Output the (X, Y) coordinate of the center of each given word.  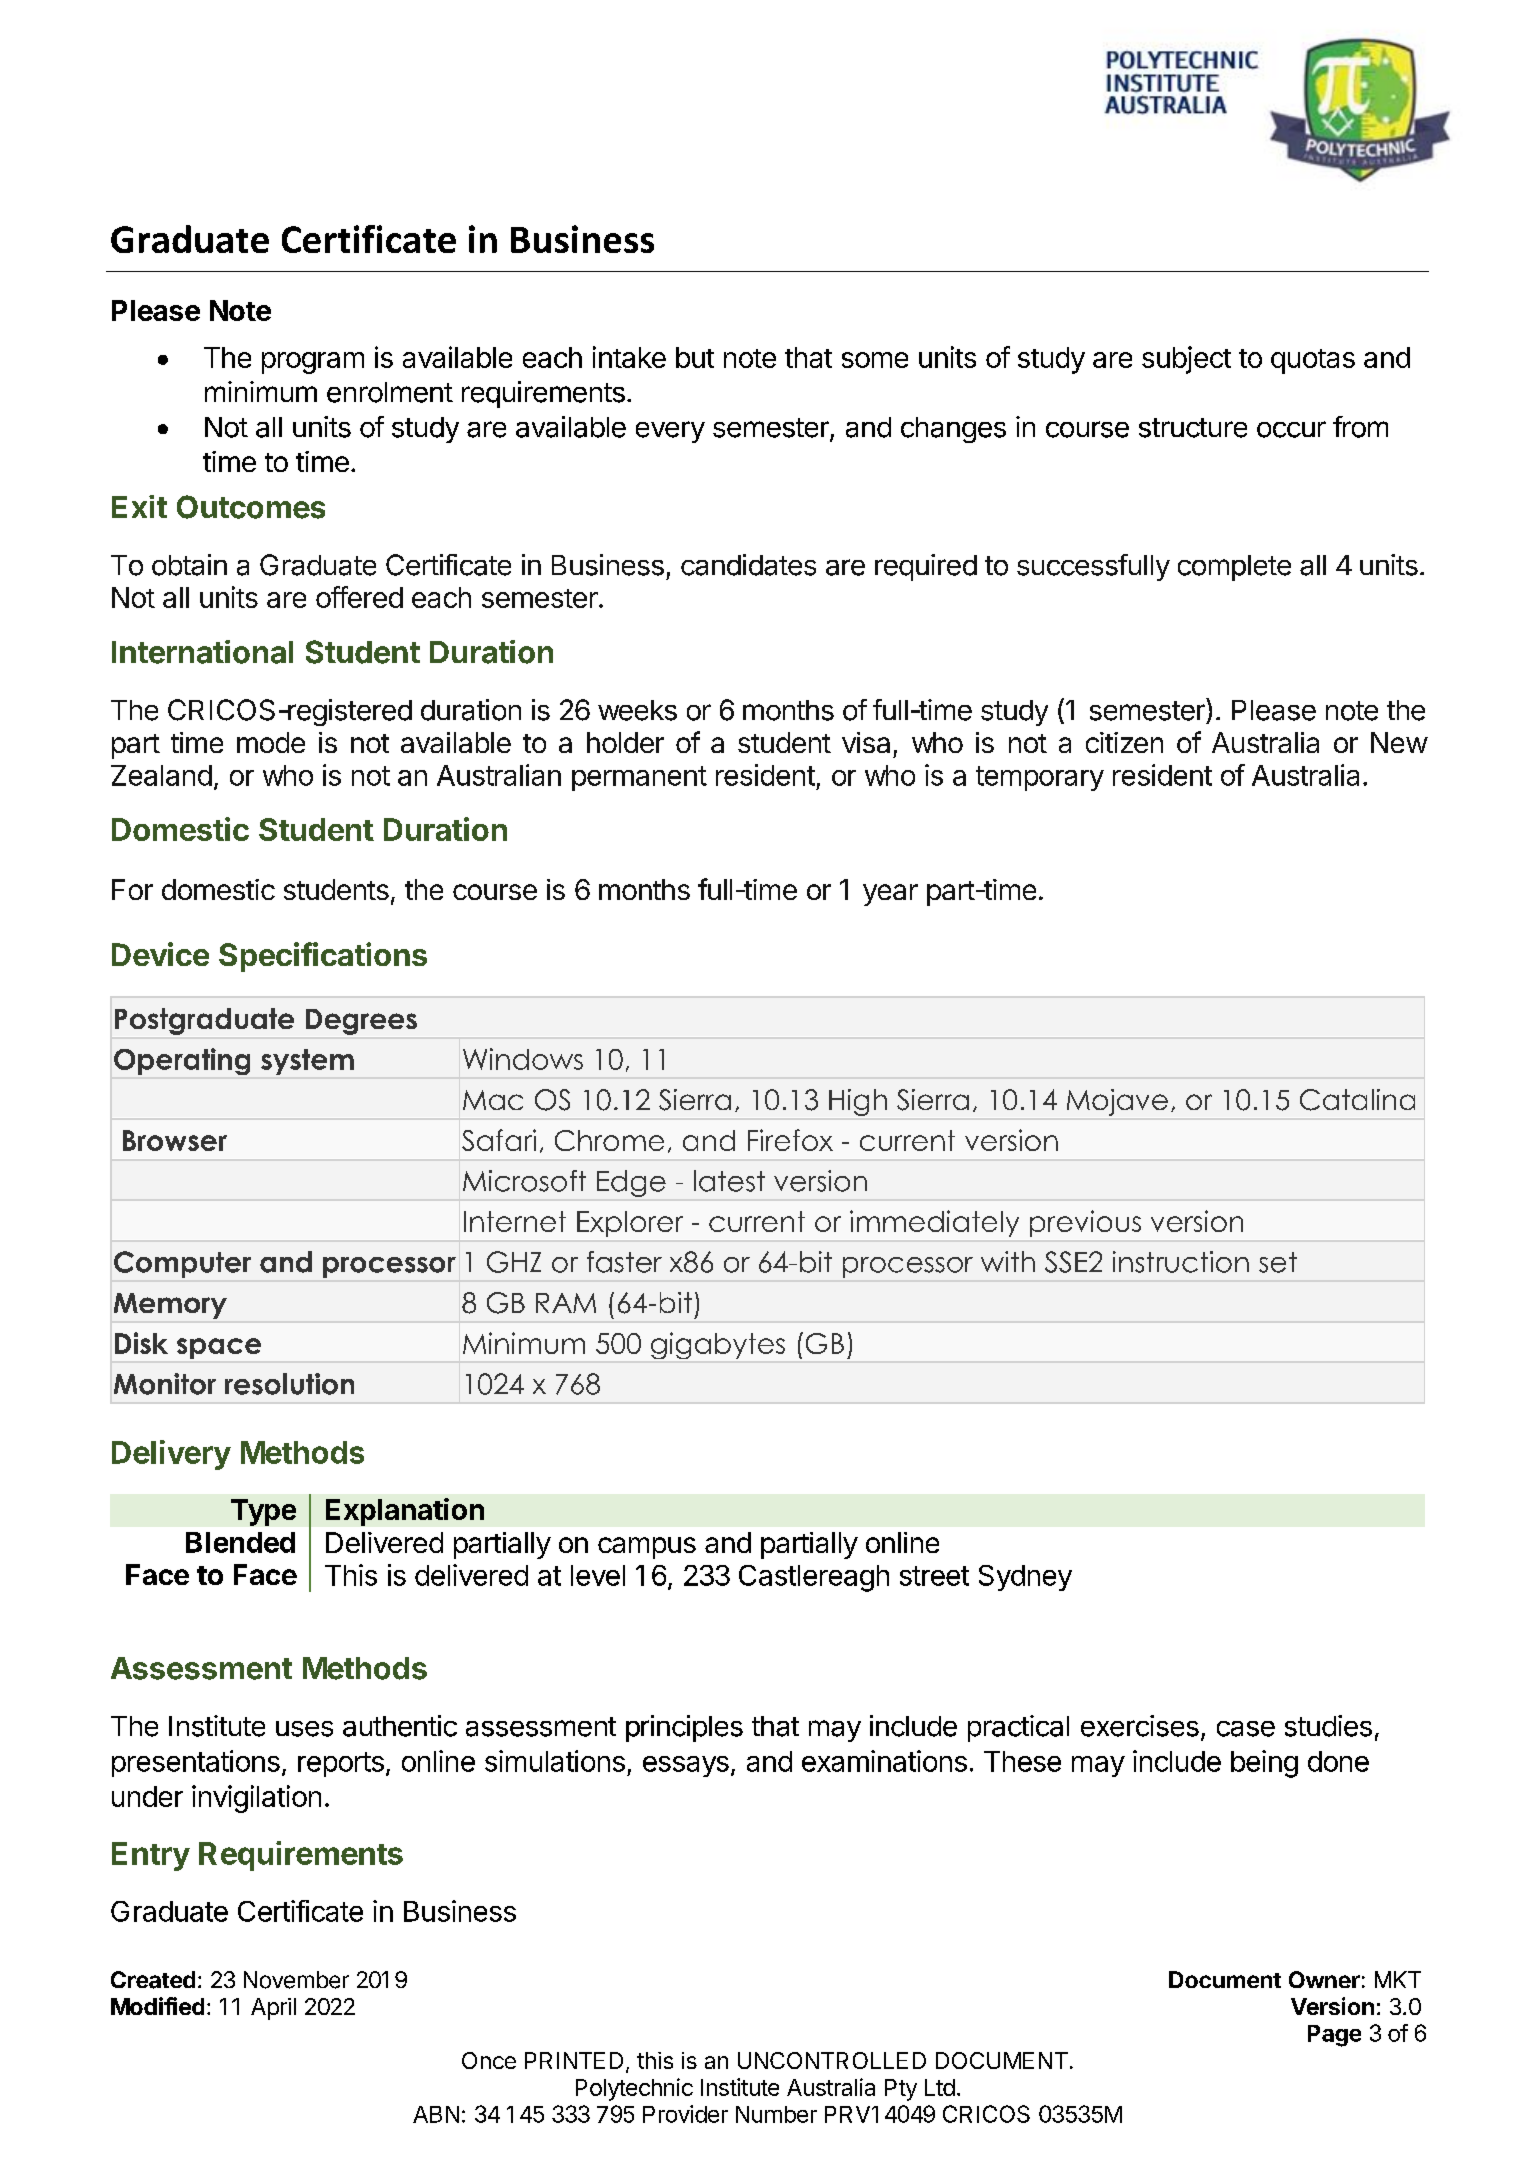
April (273, 2009)
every (670, 432)
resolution (289, 1384)
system (307, 1062)
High (858, 1102)
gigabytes (718, 1345)
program (313, 363)
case (1246, 1729)
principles (684, 1728)
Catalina (1357, 1100)
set (1278, 1262)
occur (1291, 429)
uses (304, 1729)
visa (866, 742)
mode (271, 742)
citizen (1124, 742)
